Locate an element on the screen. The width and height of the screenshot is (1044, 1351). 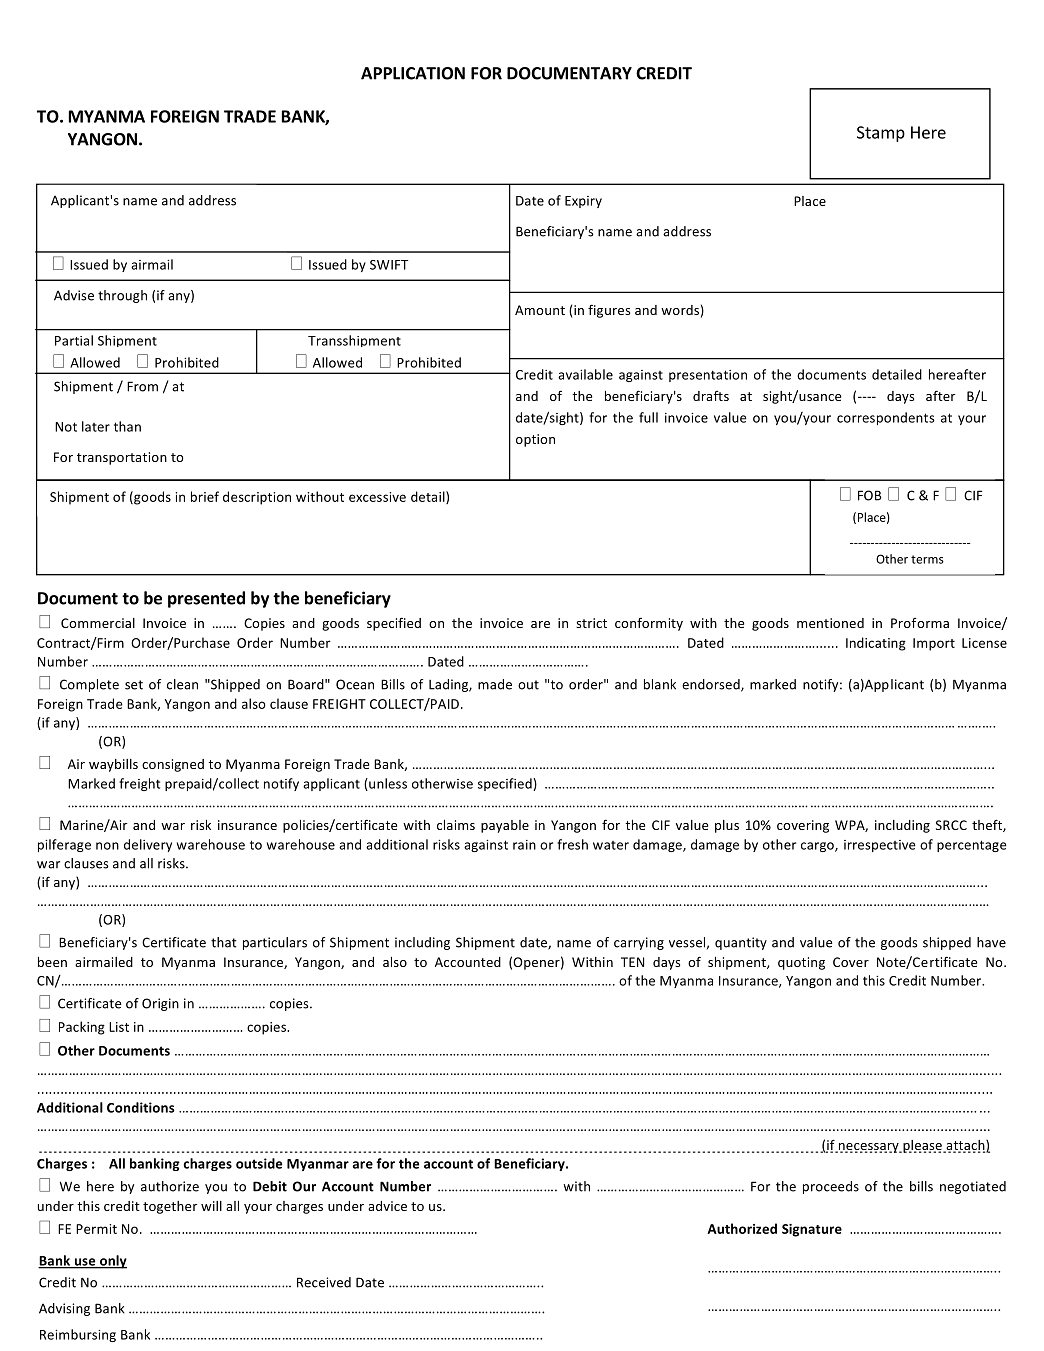
From is located at coordinates (142, 386).
